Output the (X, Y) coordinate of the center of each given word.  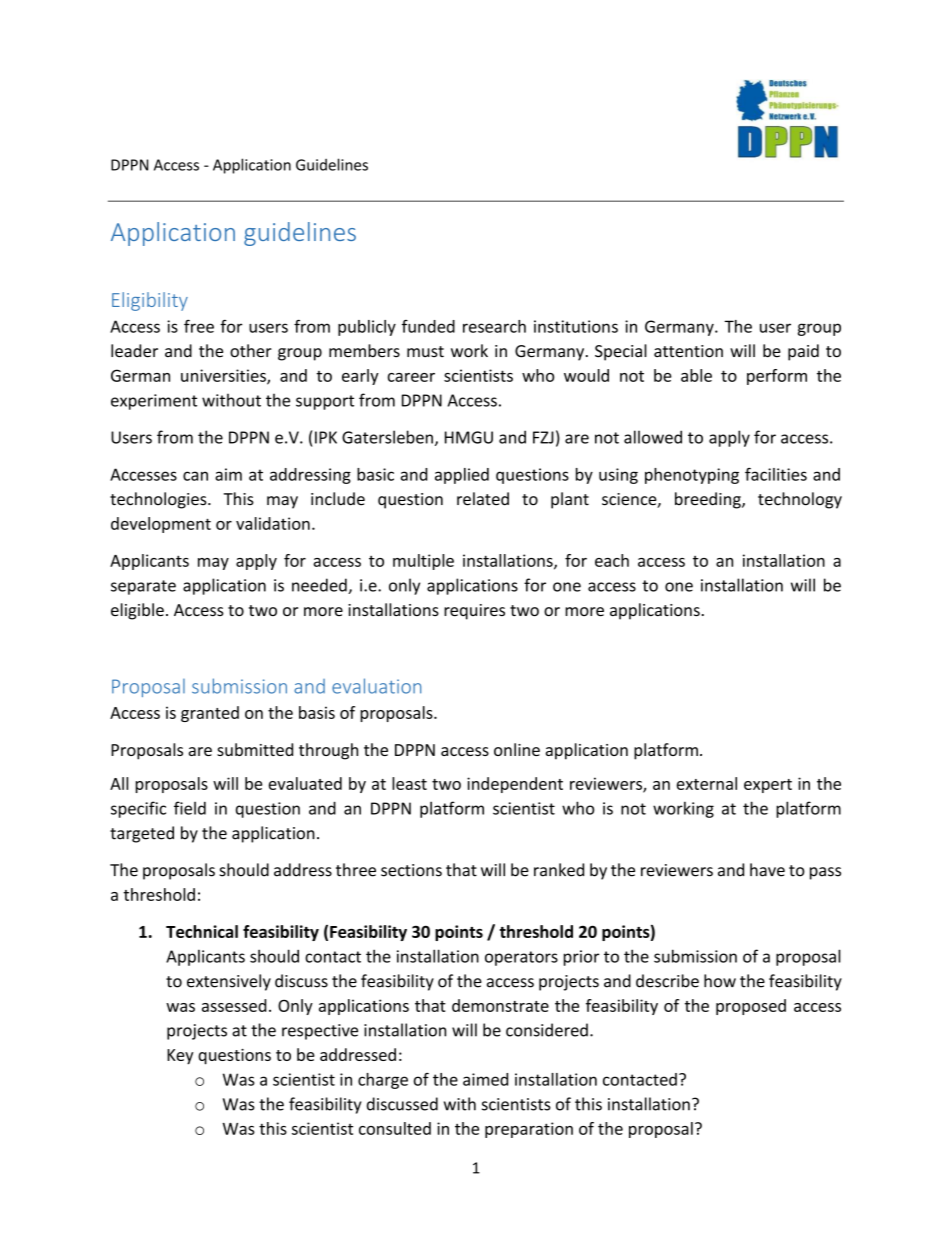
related (483, 499)
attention (688, 351)
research (494, 326)
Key (180, 1057)
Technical (202, 931)
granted (210, 714)
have (767, 870)
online (517, 749)
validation (273, 523)
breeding (709, 500)
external (707, 783)
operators (521, 958)
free (199, 326)
